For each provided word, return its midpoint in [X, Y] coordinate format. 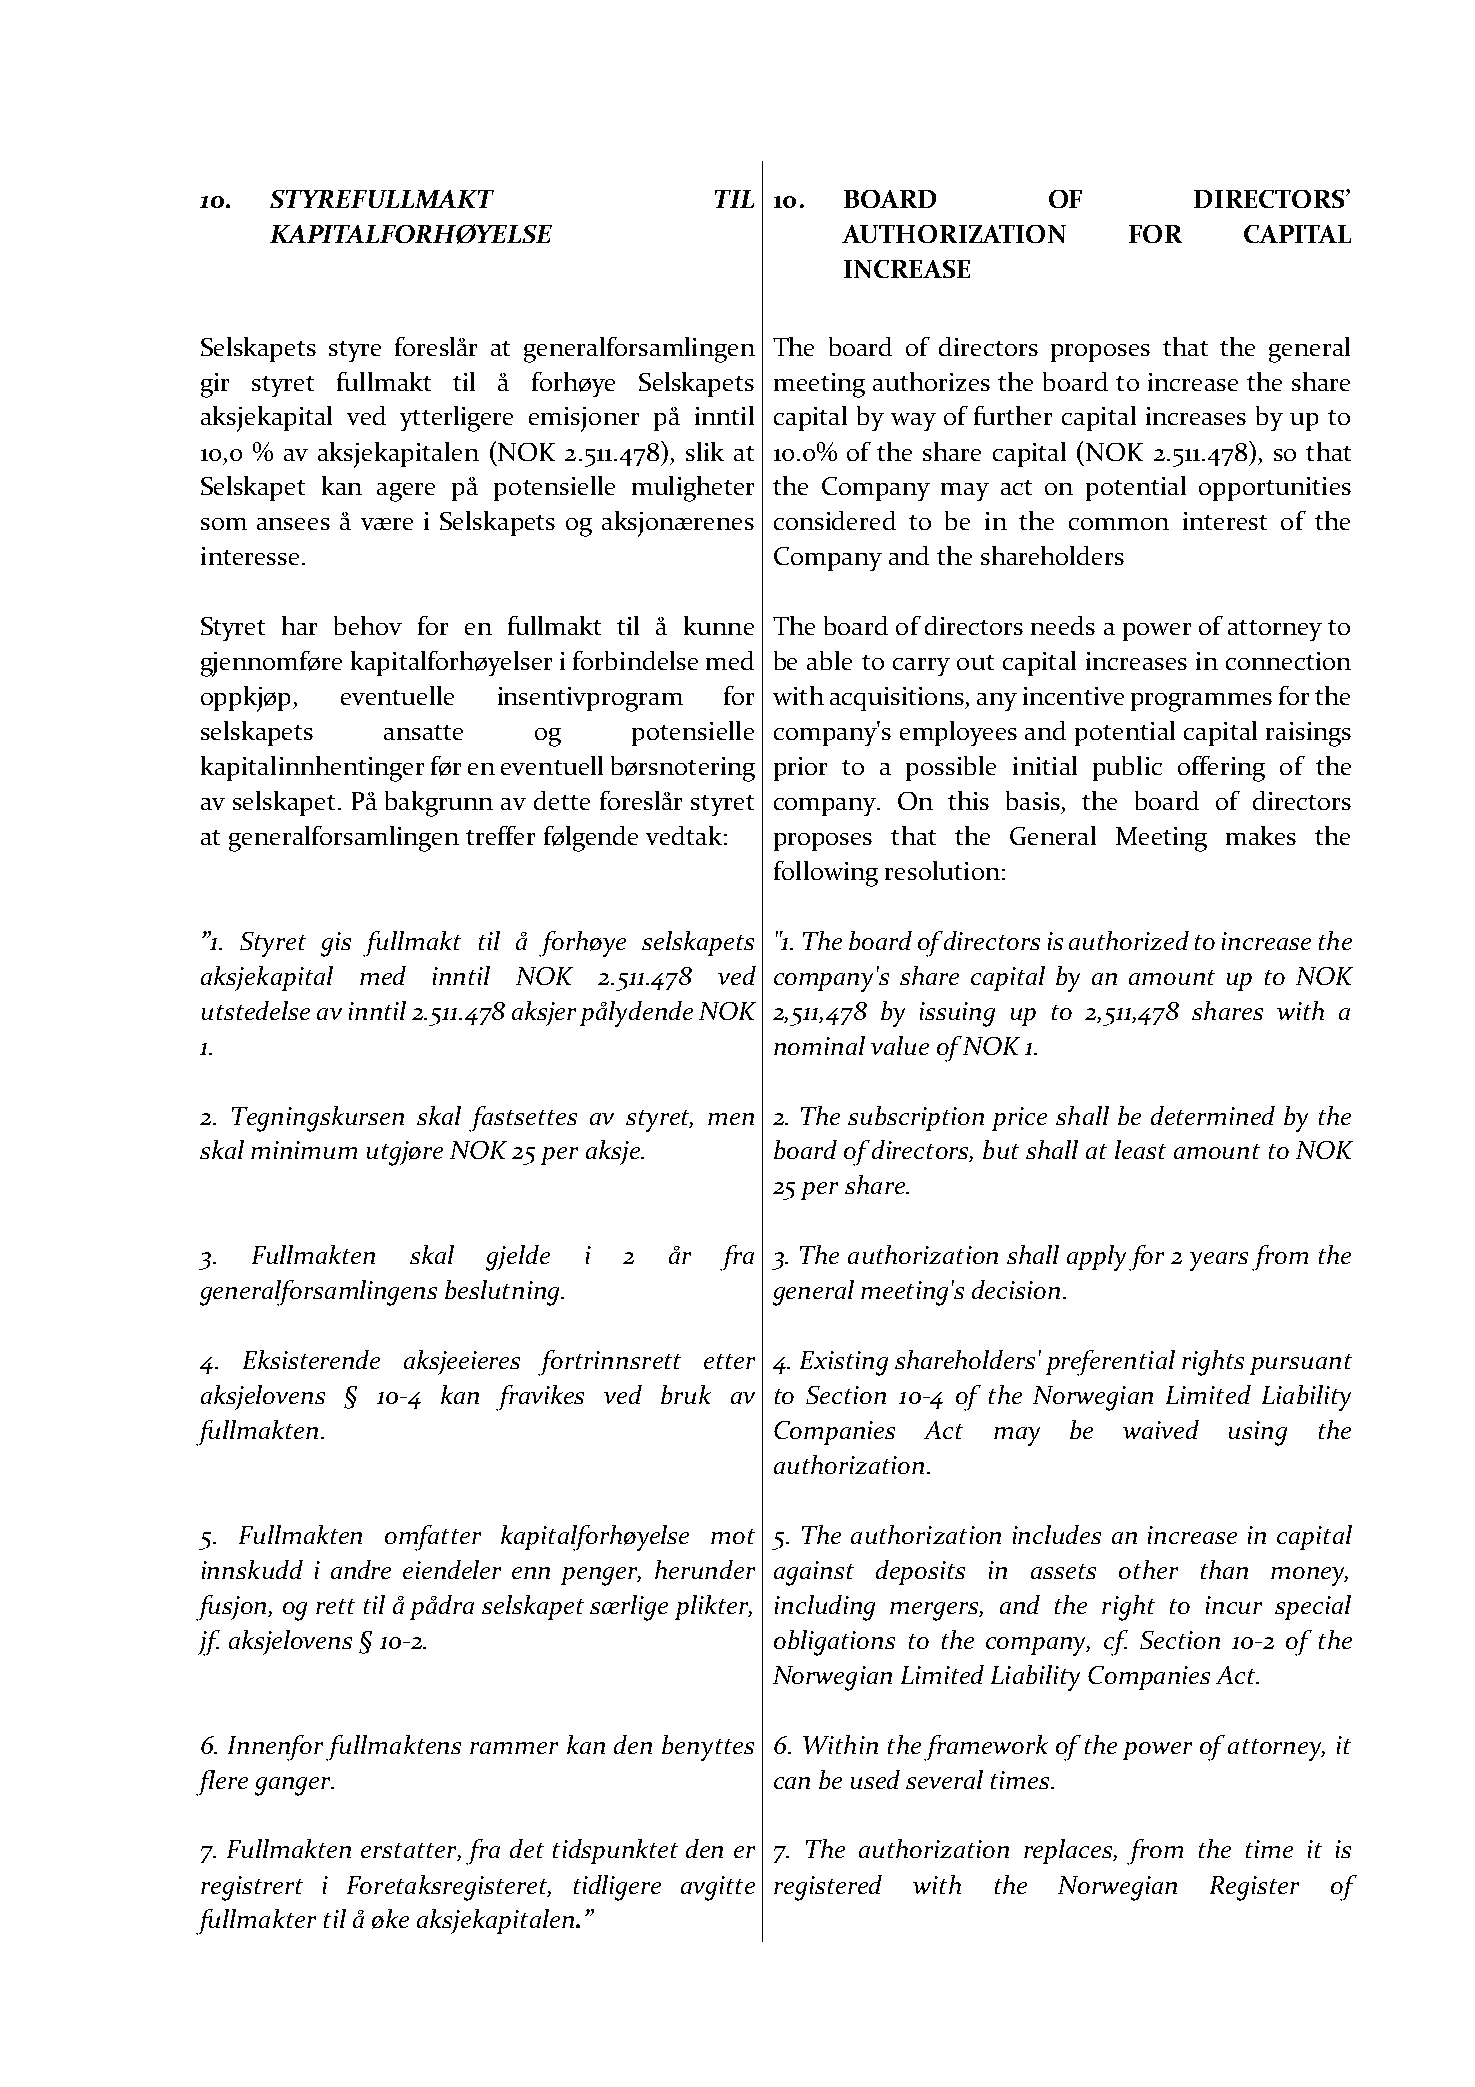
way [913, 422]
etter [729, 1361]
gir [215, 385]
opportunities [1275, 489]
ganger [294, 1786]
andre [361, 1569]
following [826, 874]
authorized [1129, 940]
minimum [304, 1150]
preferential [1110, 1363]
